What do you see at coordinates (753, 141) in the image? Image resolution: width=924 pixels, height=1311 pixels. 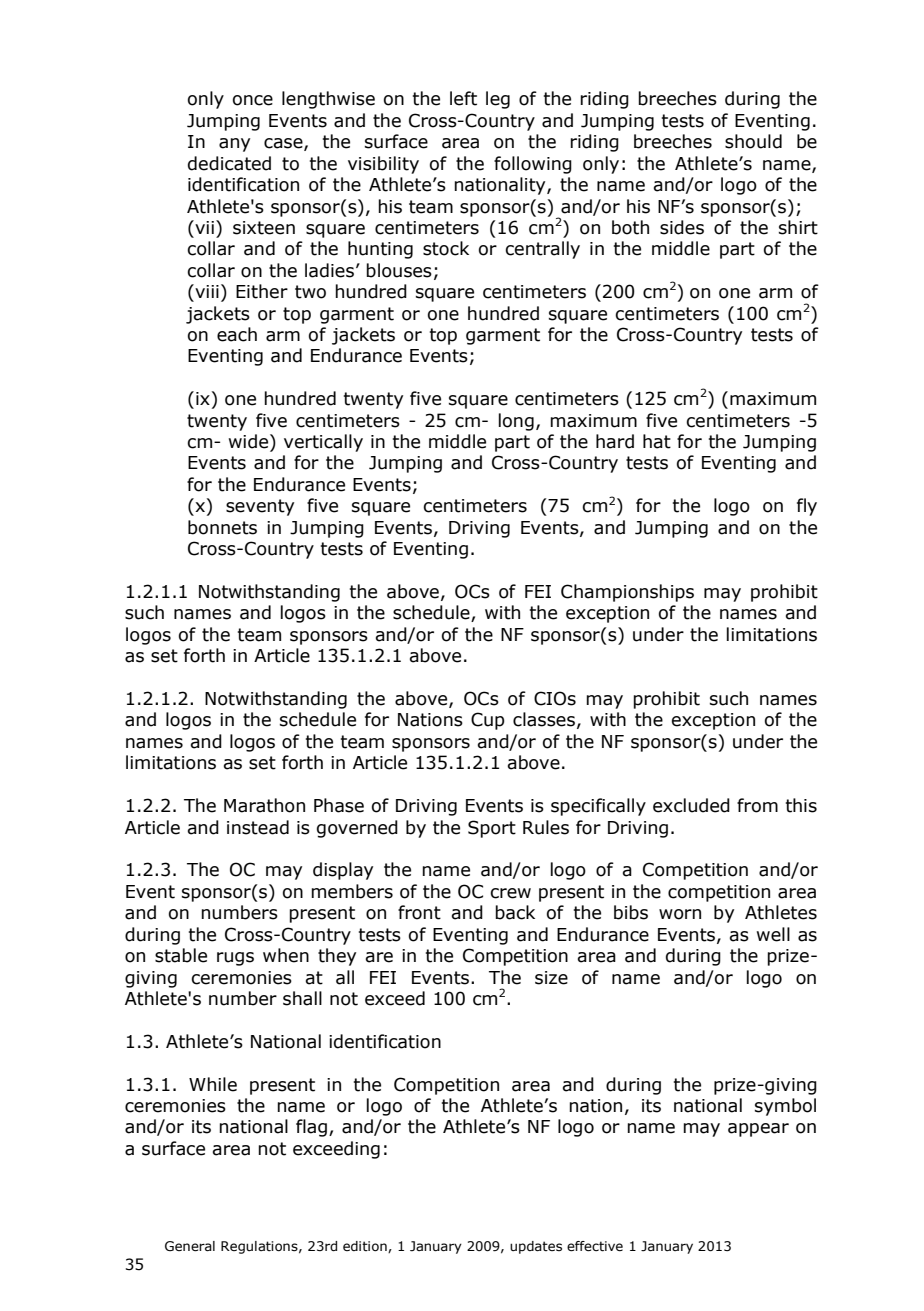 I see `should` at bounding box center [753, 141].
